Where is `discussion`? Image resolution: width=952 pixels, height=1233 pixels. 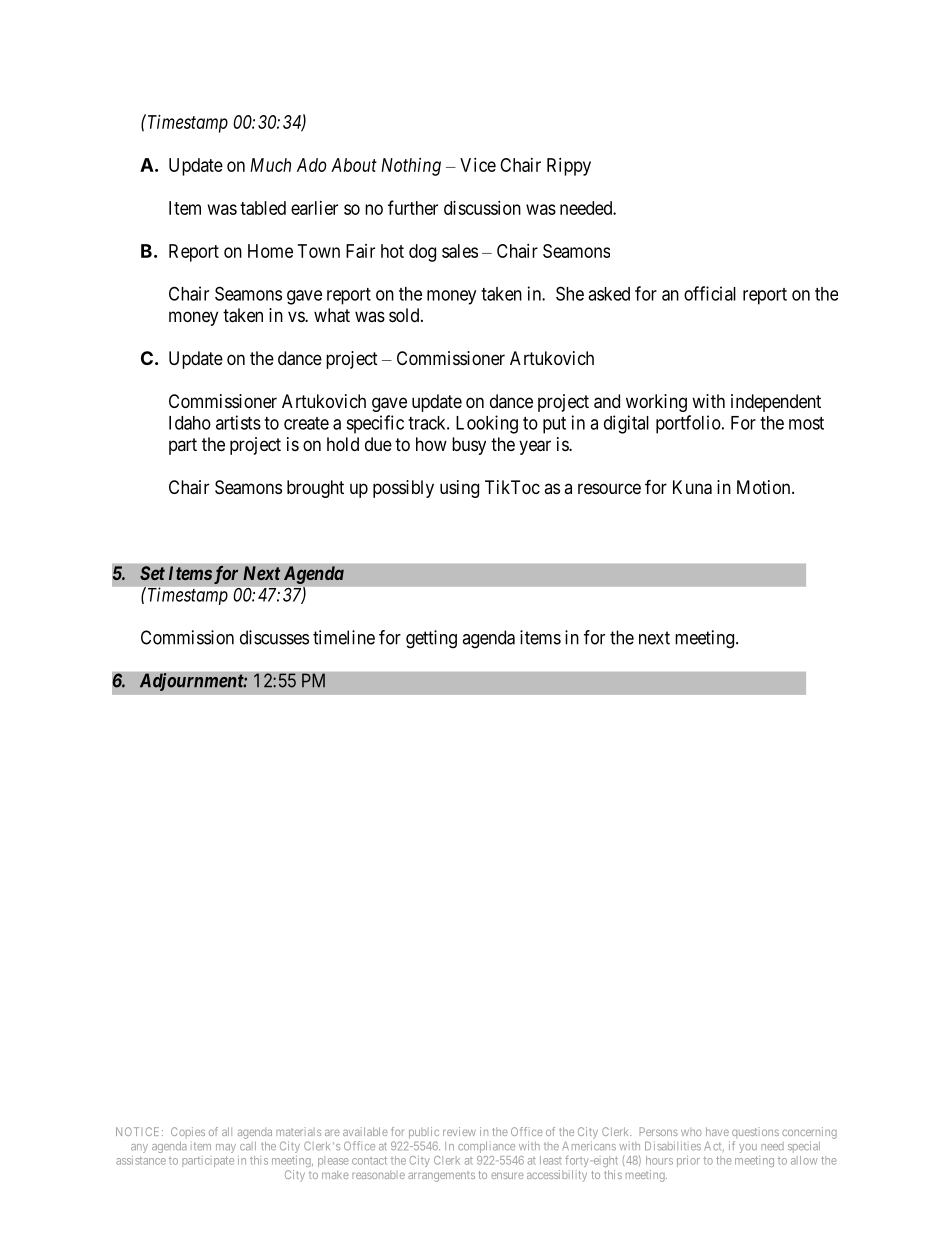 discussion is located at coordinates (482, 208).
